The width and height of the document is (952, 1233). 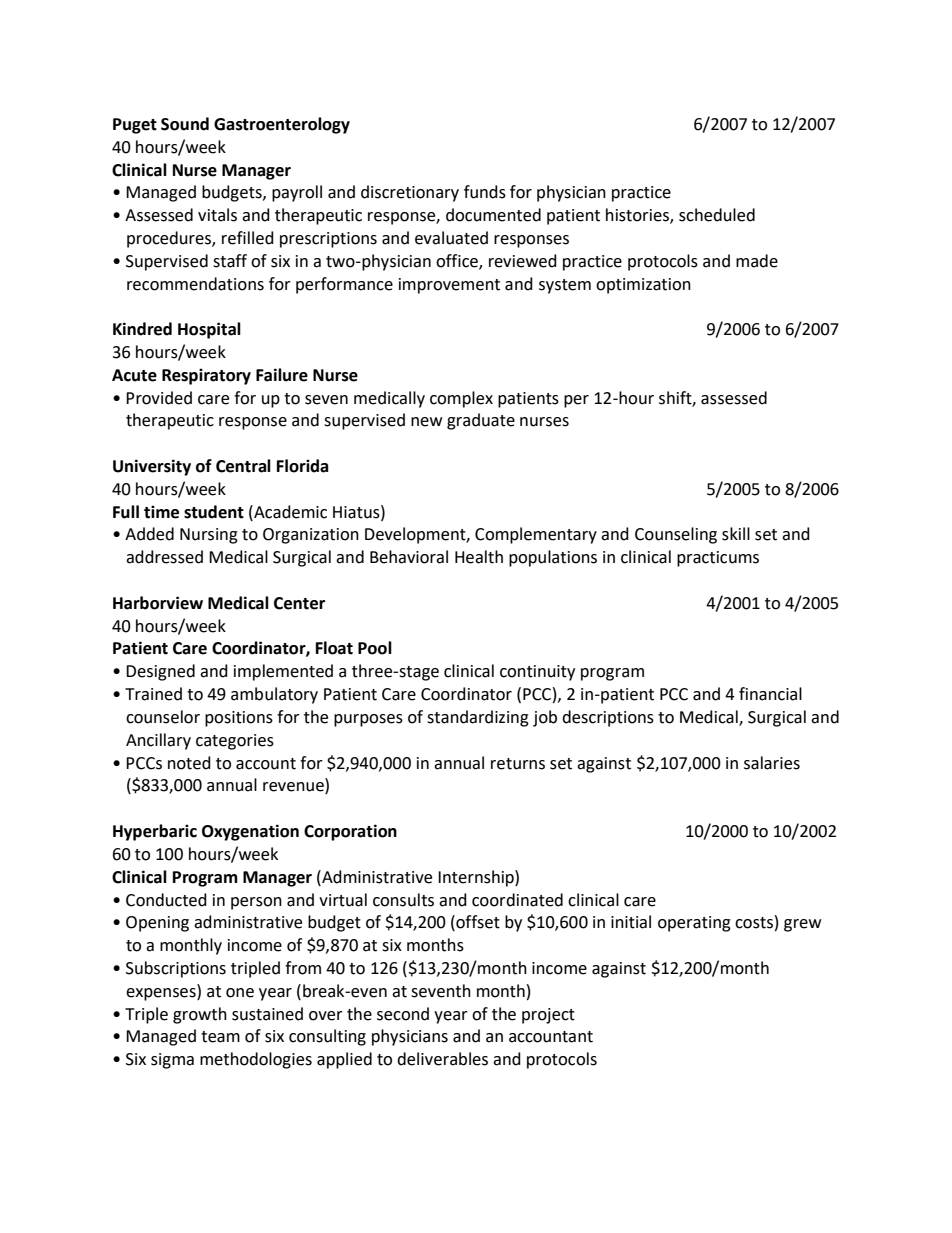 I want to click on optimization, so click(x=643, y=286).
